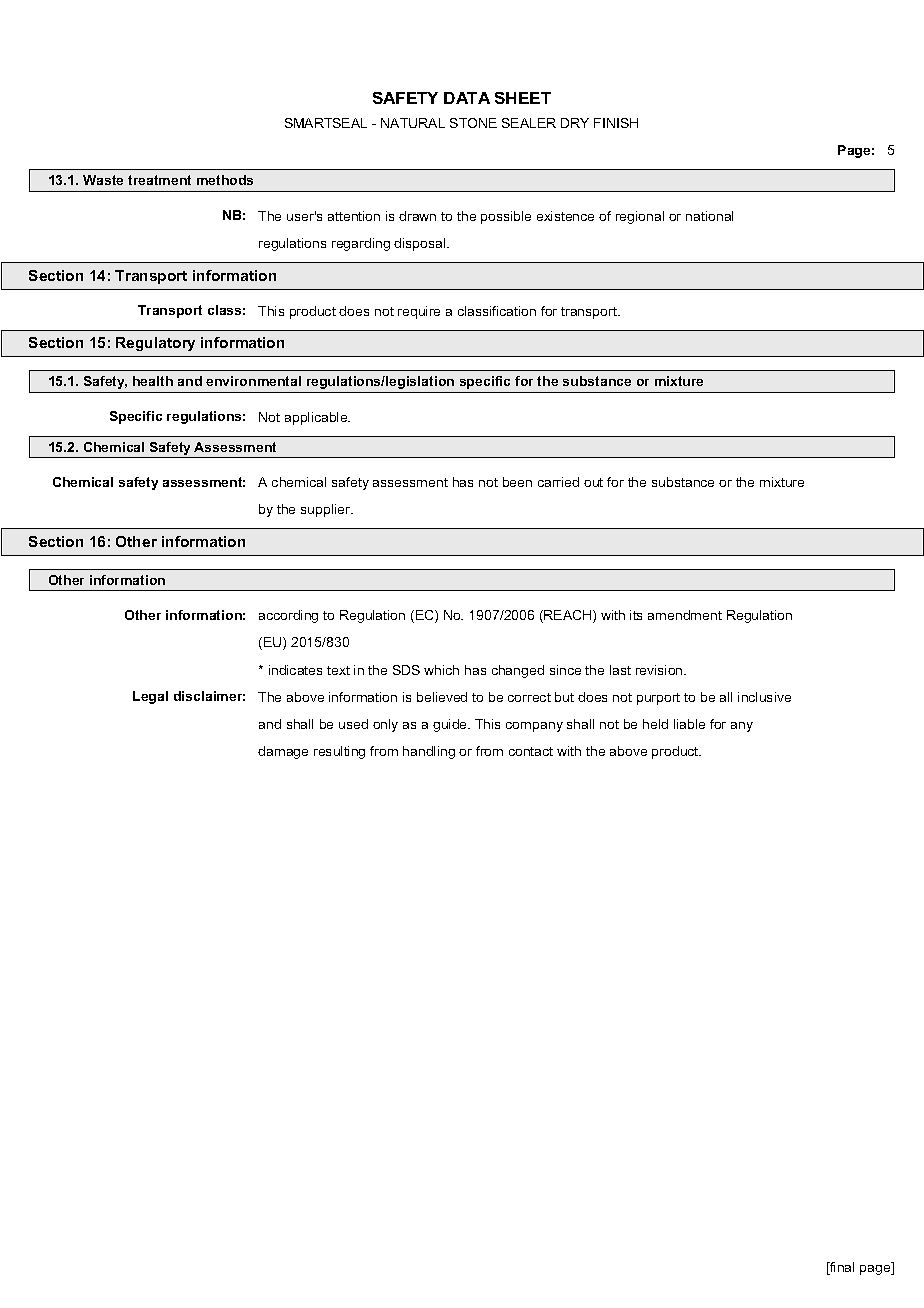 This page has width=924, height=1308. I want to click on STONE, so click(473, 123).
